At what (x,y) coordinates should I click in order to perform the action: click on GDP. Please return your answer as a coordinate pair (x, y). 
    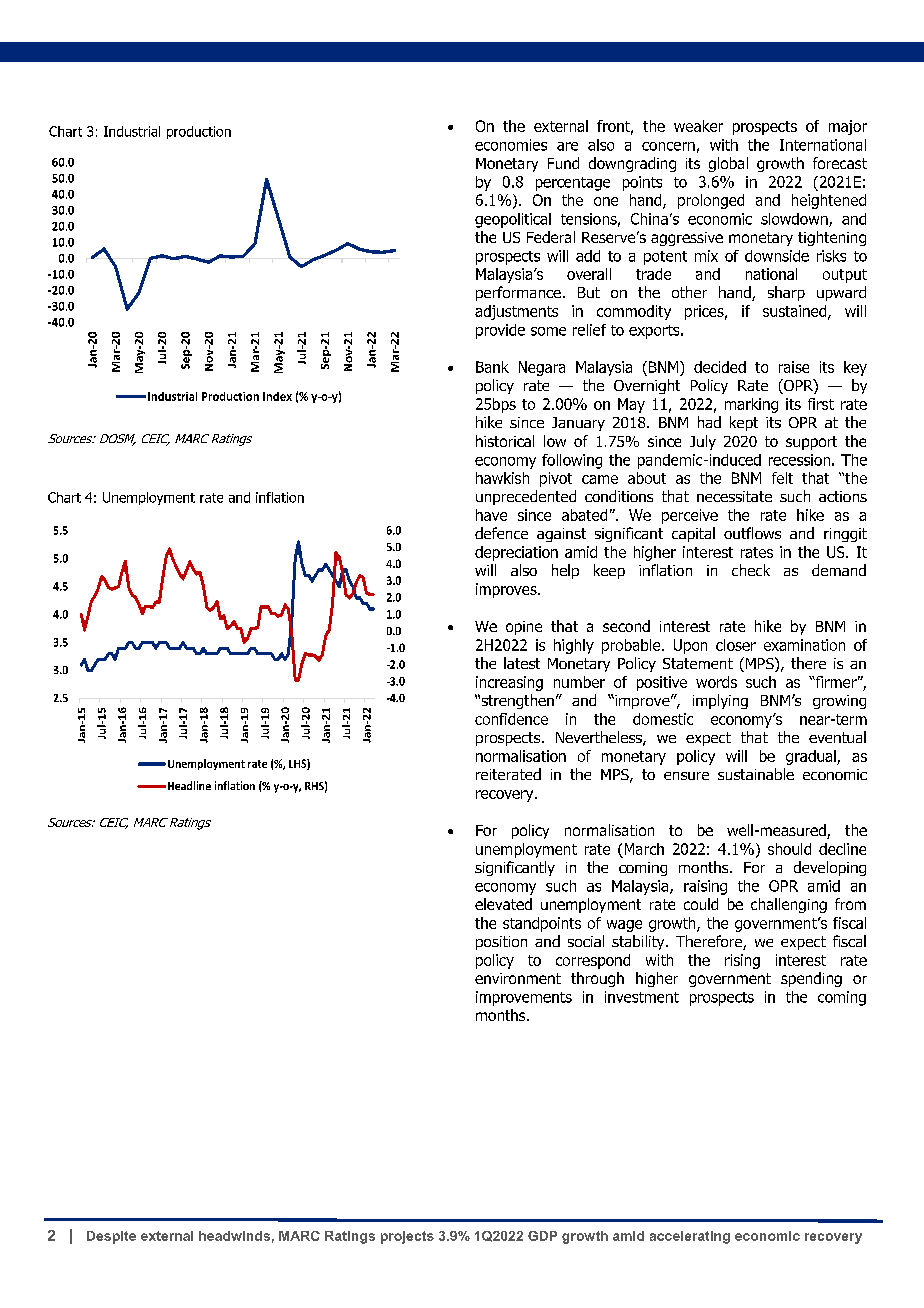
    Looking at the image, I should click on (542, 1236).
